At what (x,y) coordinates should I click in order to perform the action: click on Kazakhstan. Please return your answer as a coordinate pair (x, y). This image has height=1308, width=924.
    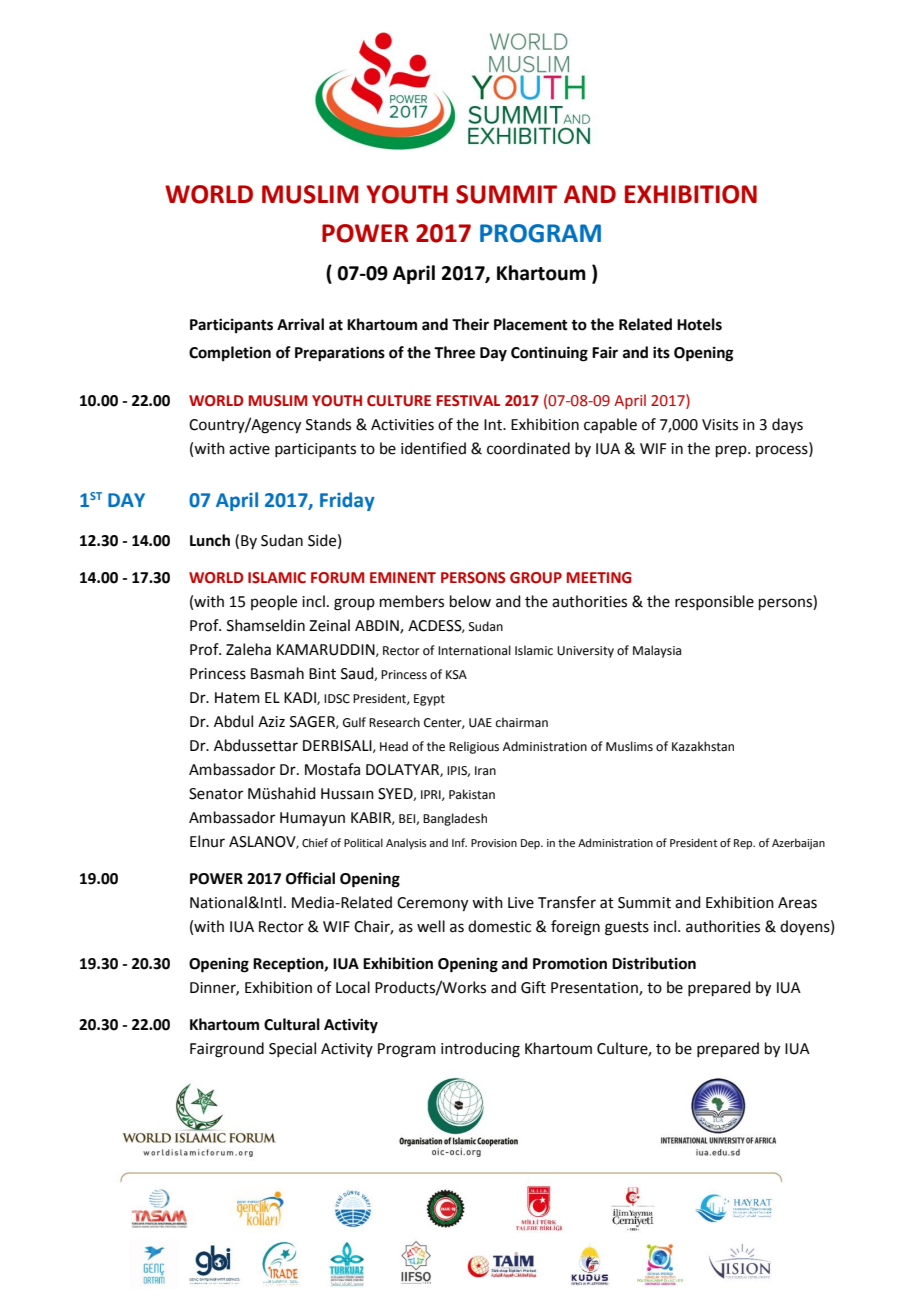
    Looking at the image, I should click on (703, 746).
